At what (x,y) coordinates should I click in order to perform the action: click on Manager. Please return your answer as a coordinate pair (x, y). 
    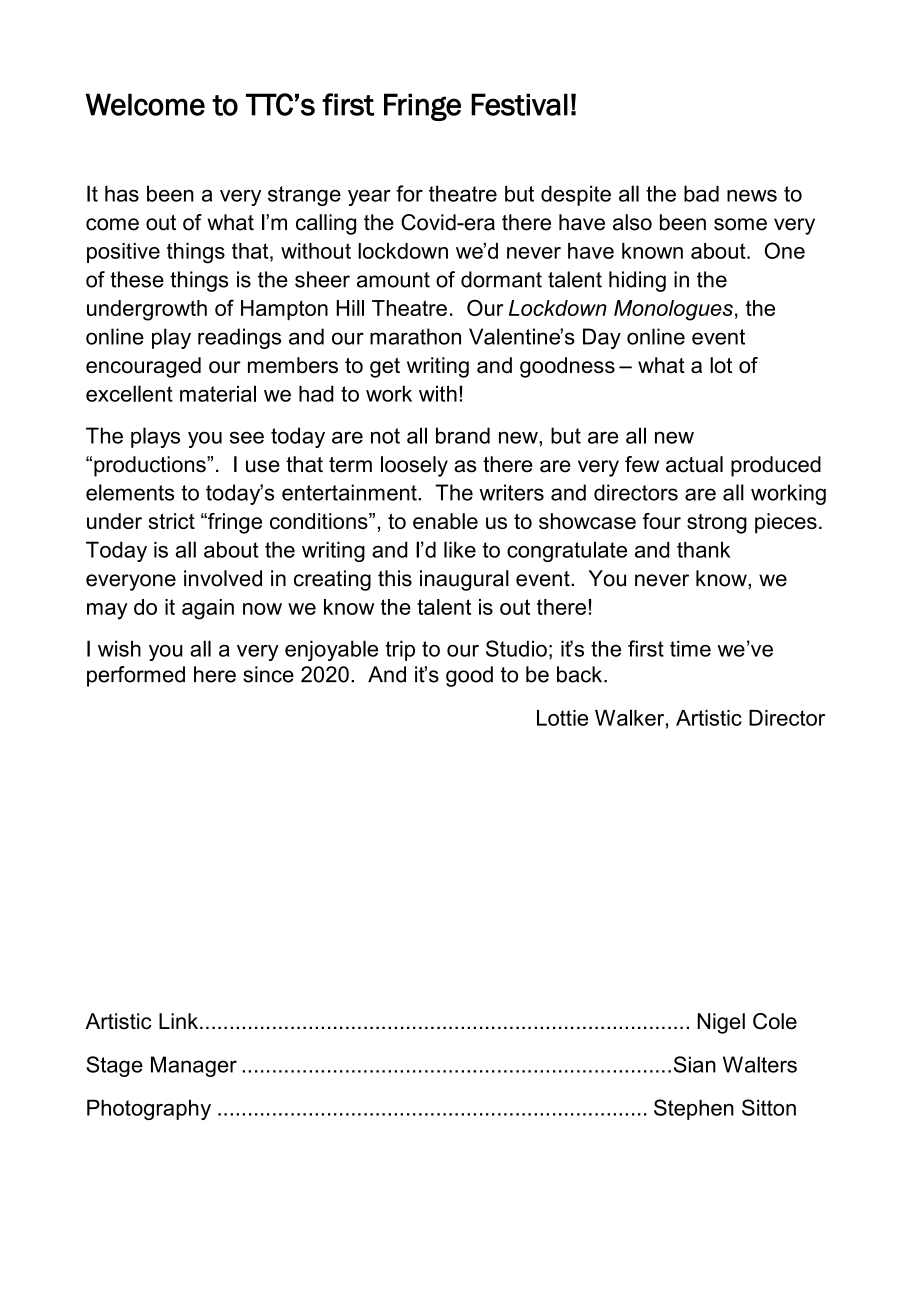
    Looking at the image, I should click on (194, 1066).
